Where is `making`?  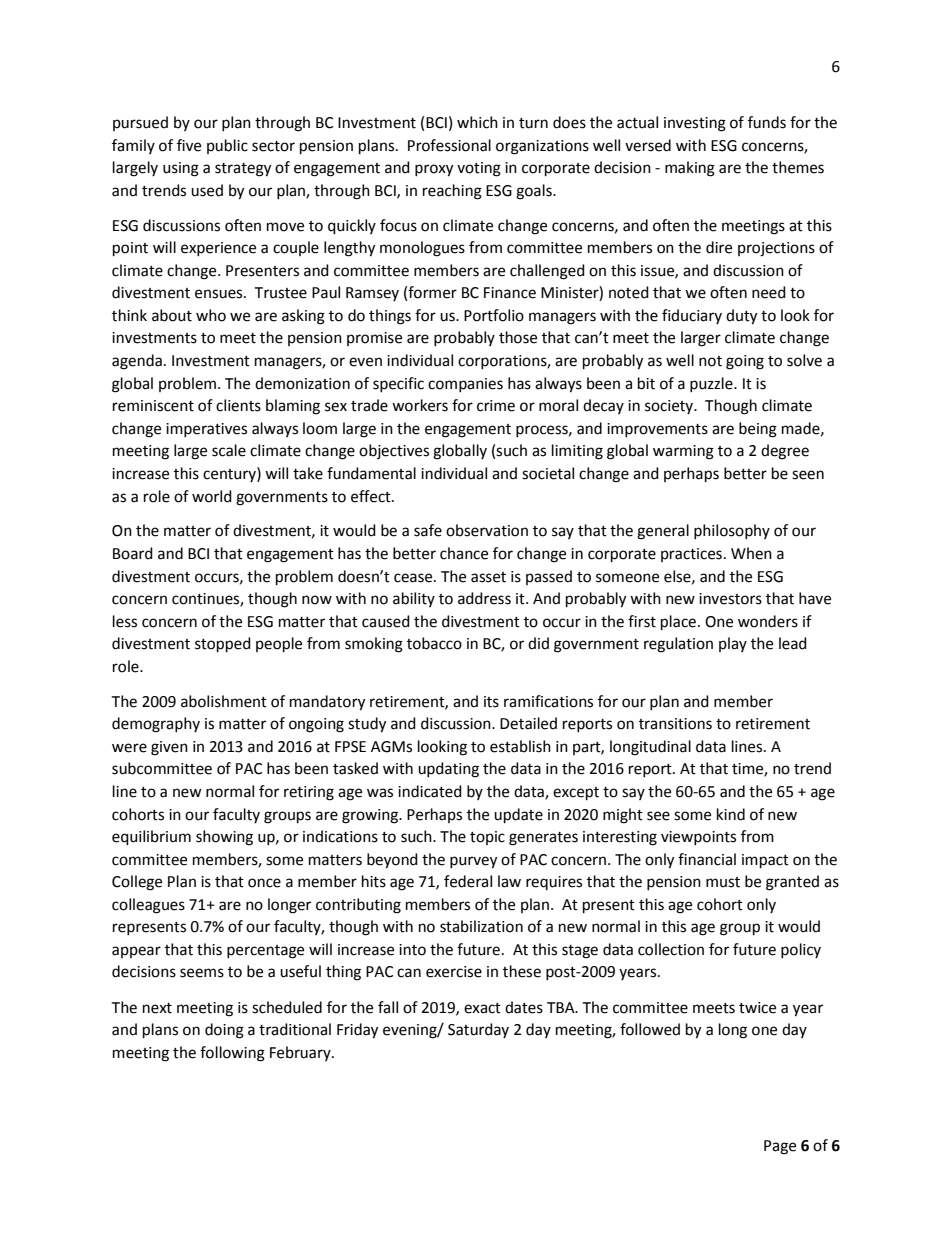 making is located at coordinates (690, 169).
